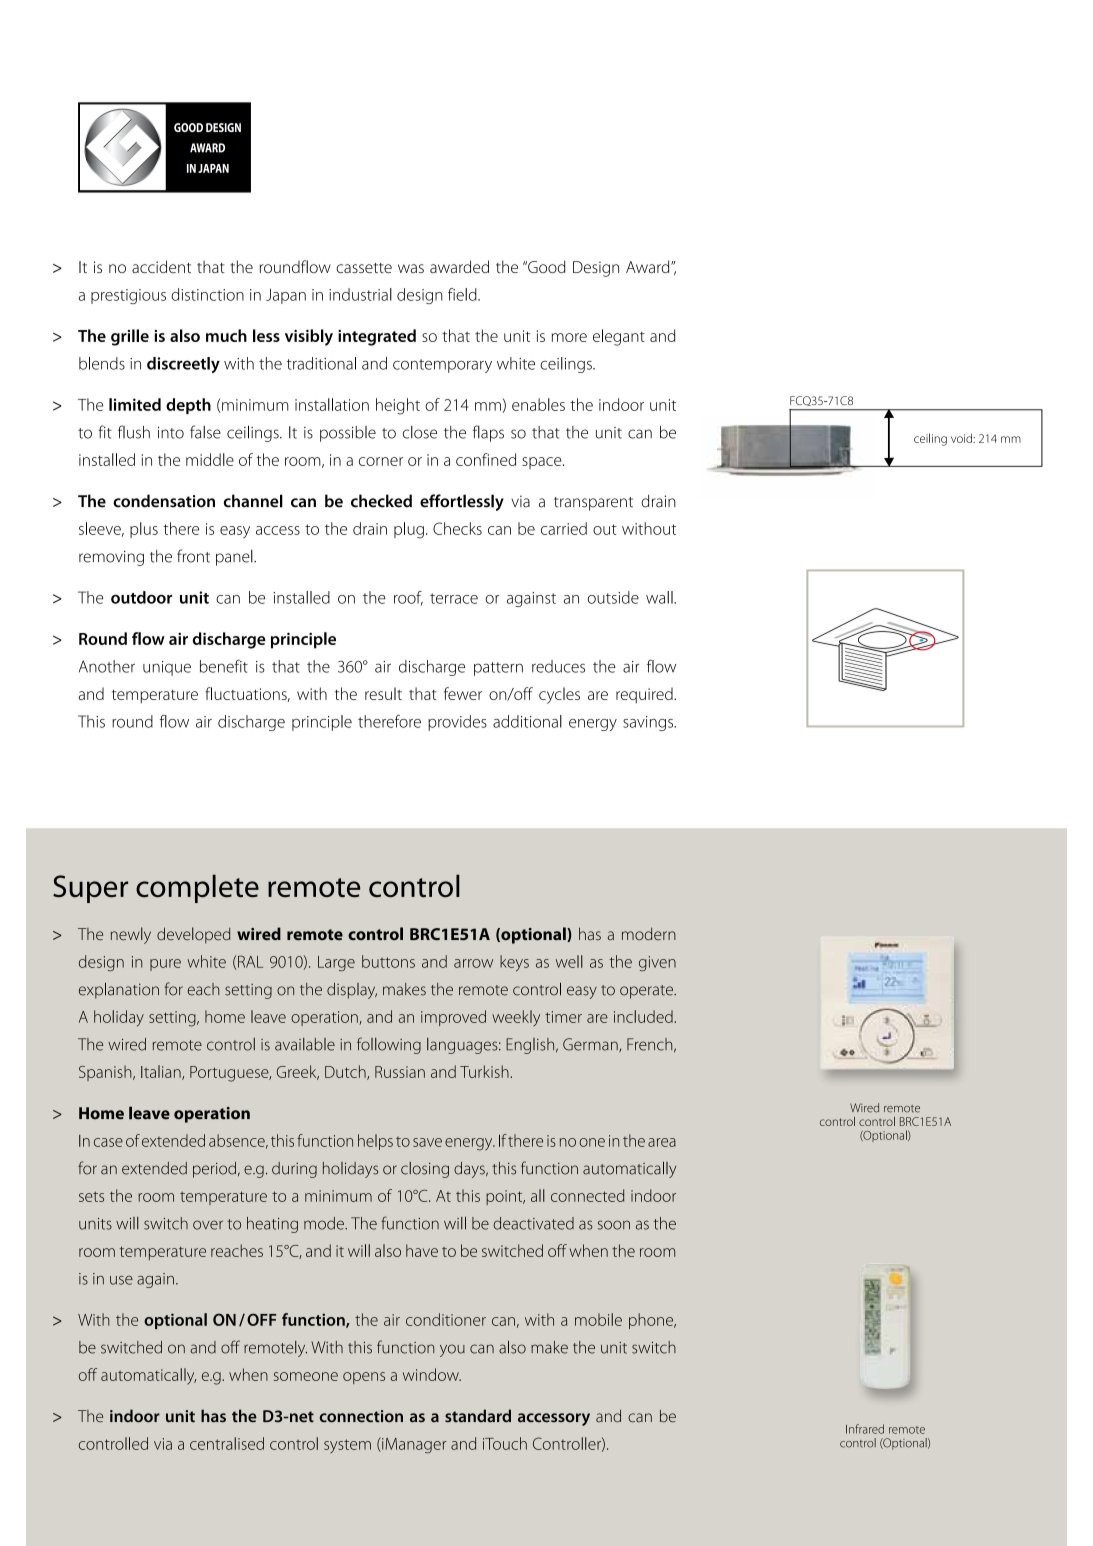 The width and height of the page is (1093, 1546). What do you see at coordinates (463, 294) in the page?
I see `field` at bounding box center [463, 294].
